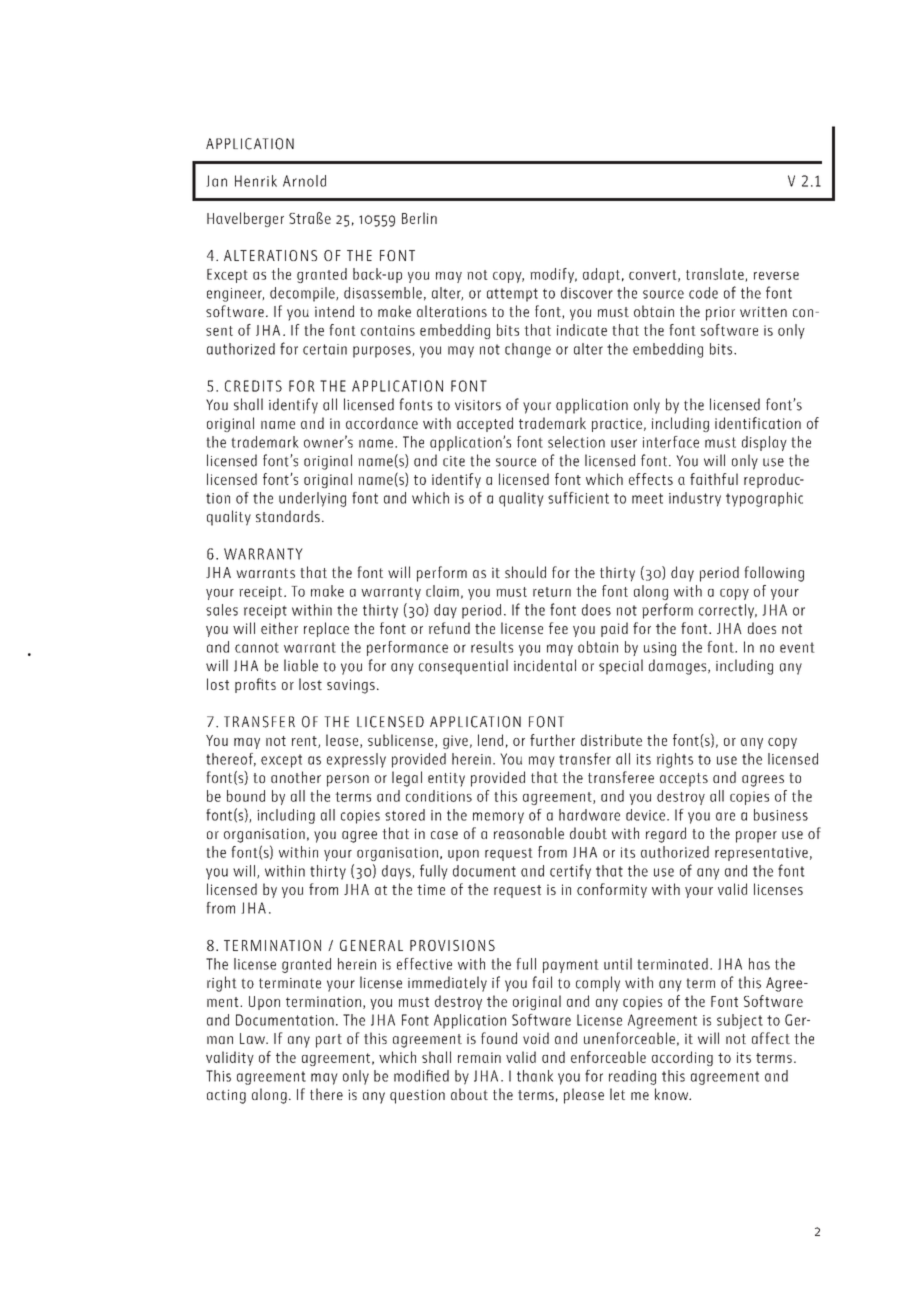  What do you see at coordinates (304, 181) in the page?
I see `Arnold` at bounding box center [304, 181].
